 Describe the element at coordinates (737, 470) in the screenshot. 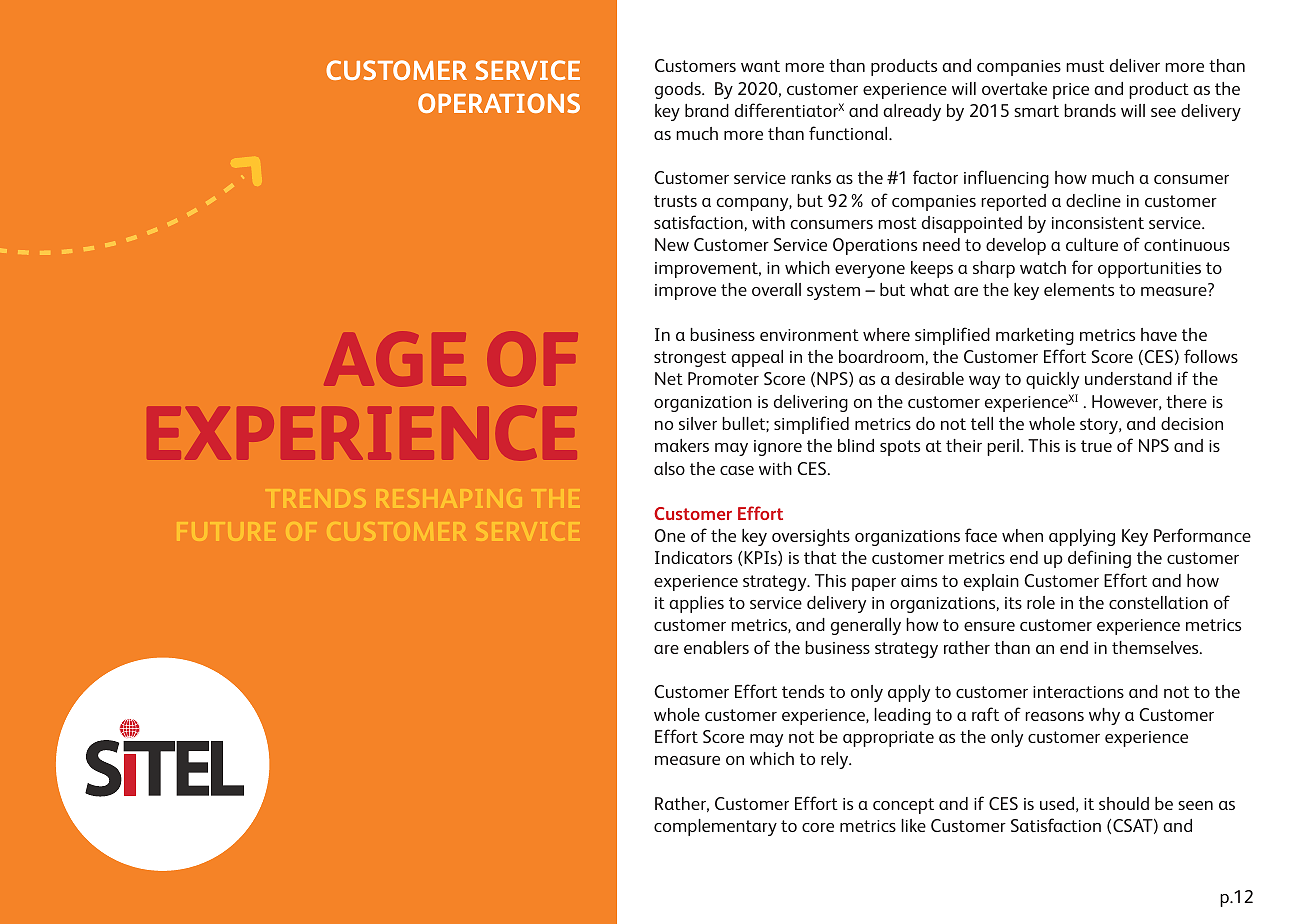

I see `case` at that location.
